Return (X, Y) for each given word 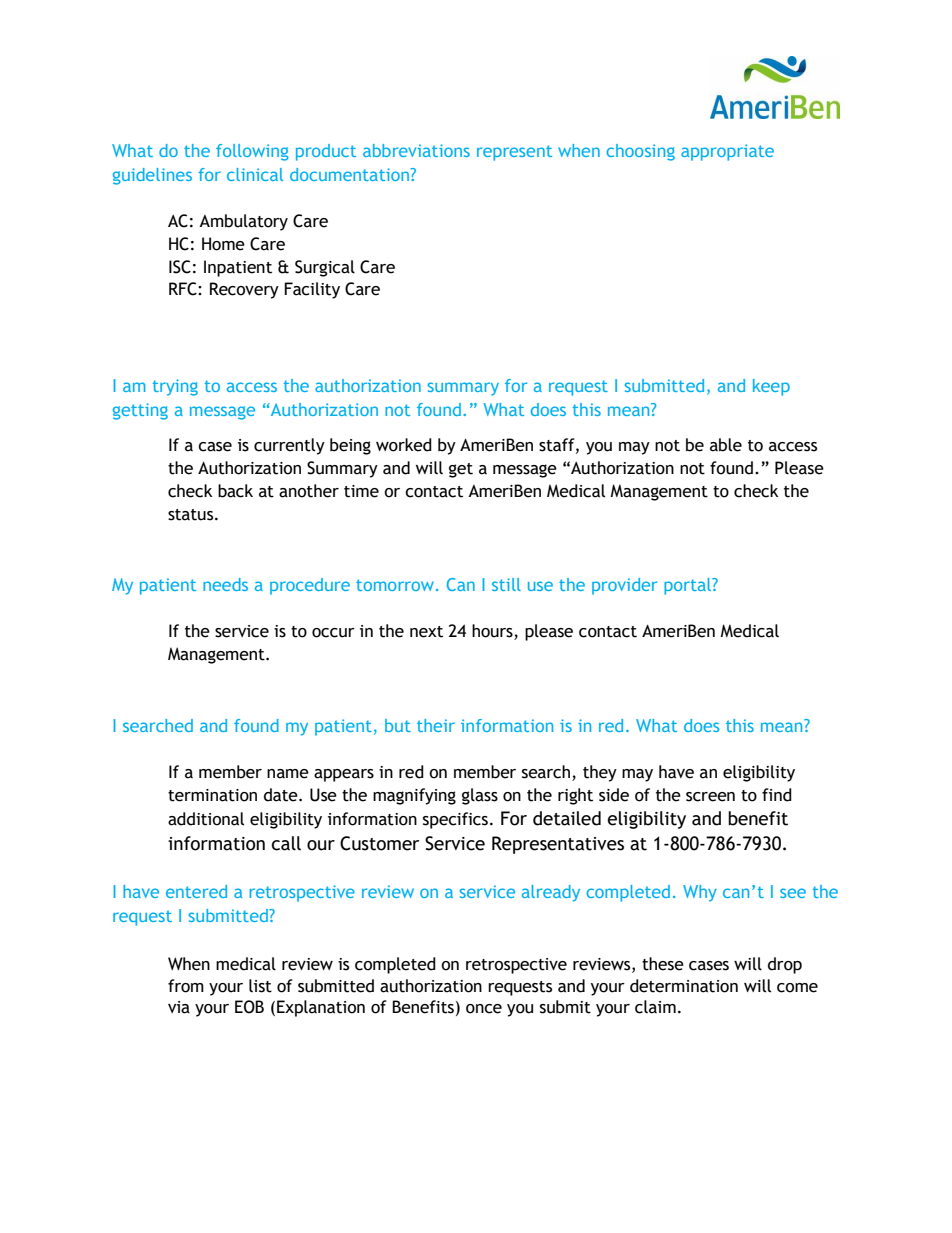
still (506, 584)
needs (225, 584)
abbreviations (416, 150)
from (186, 986)
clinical (255, 174)
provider (624, 586)
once (484, 1009)
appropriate (727, 152)
